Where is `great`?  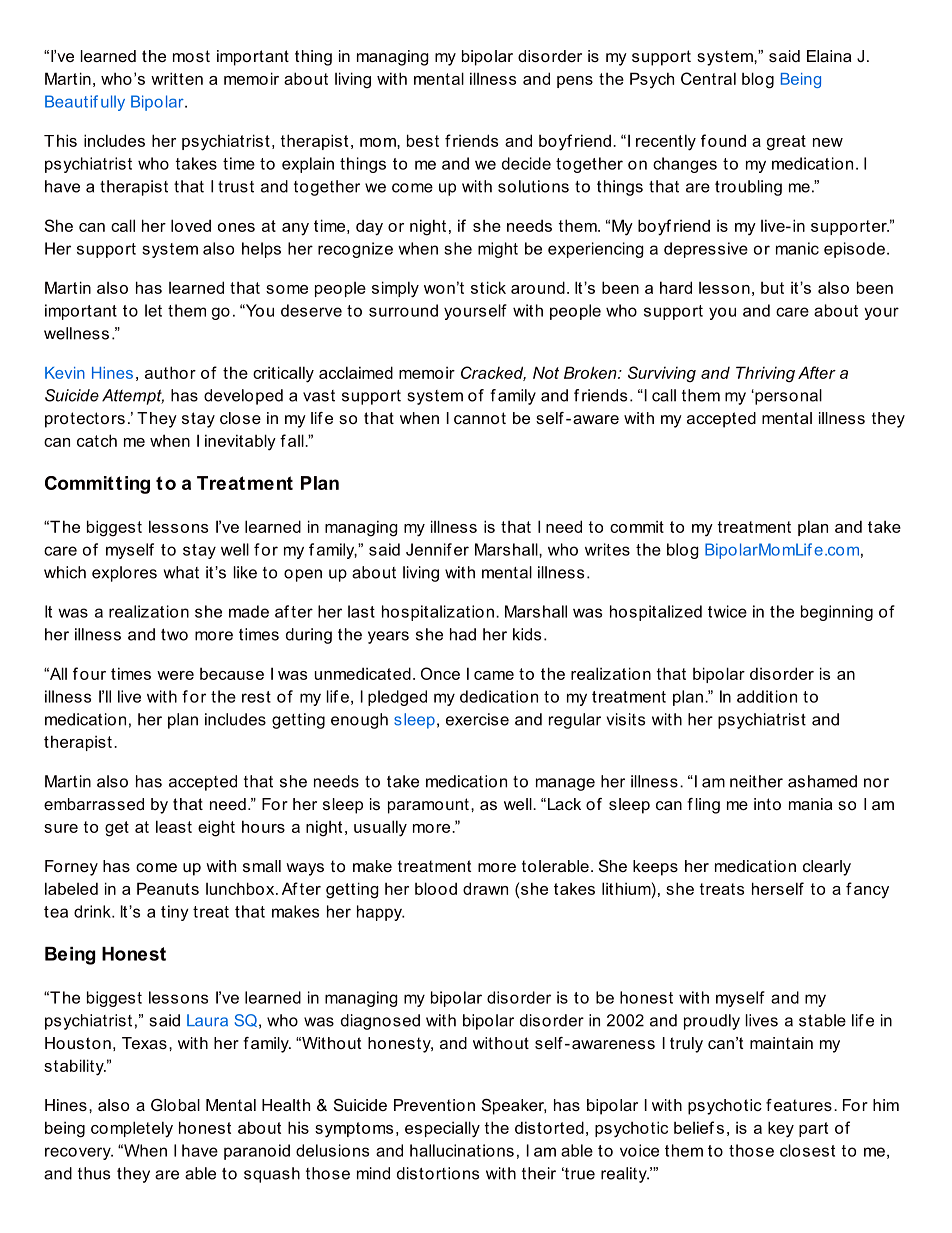 great is located at coordinates (786, 143).
